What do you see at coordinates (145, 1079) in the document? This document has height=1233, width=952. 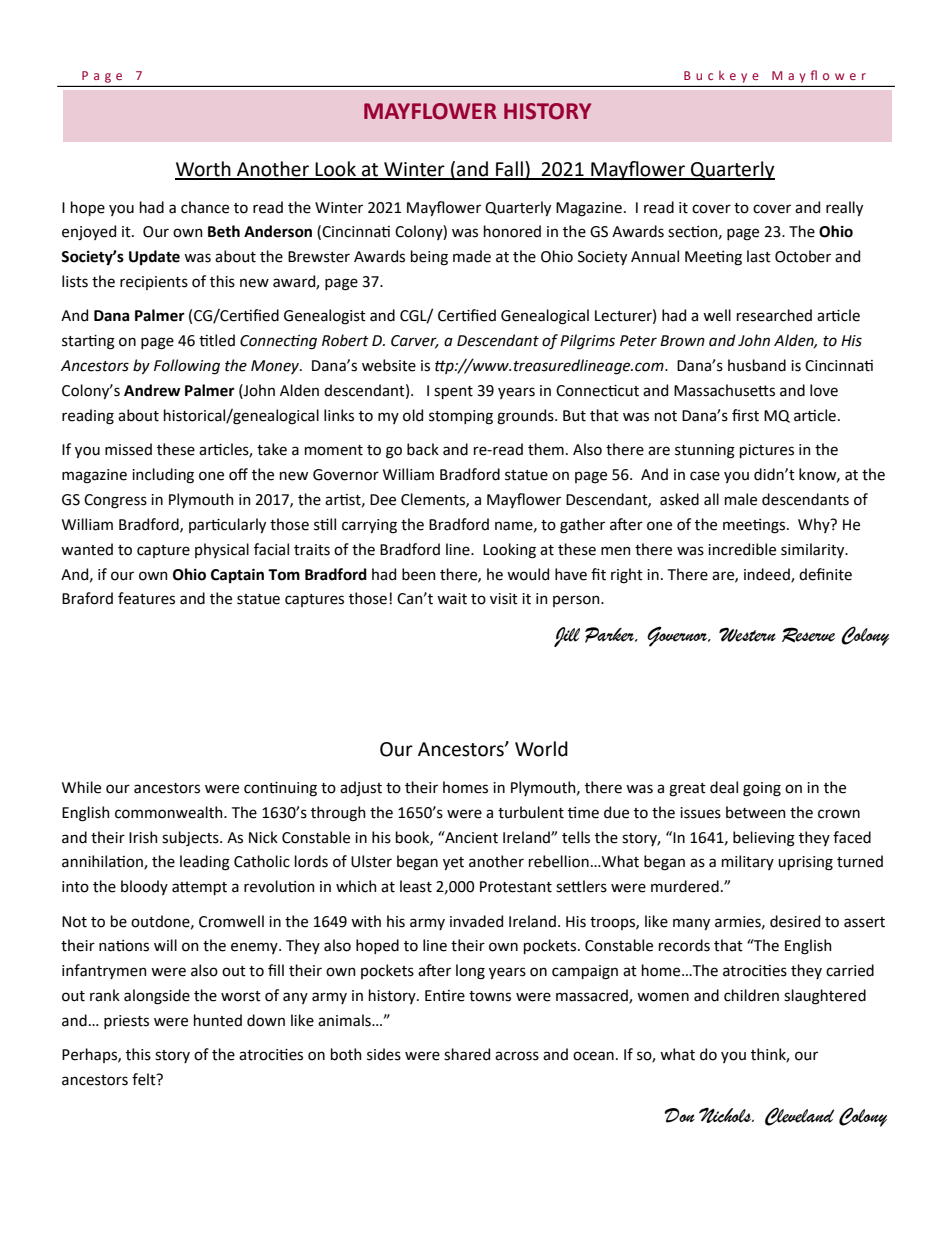 I see `felt` at bounding box center [145, 1079].
